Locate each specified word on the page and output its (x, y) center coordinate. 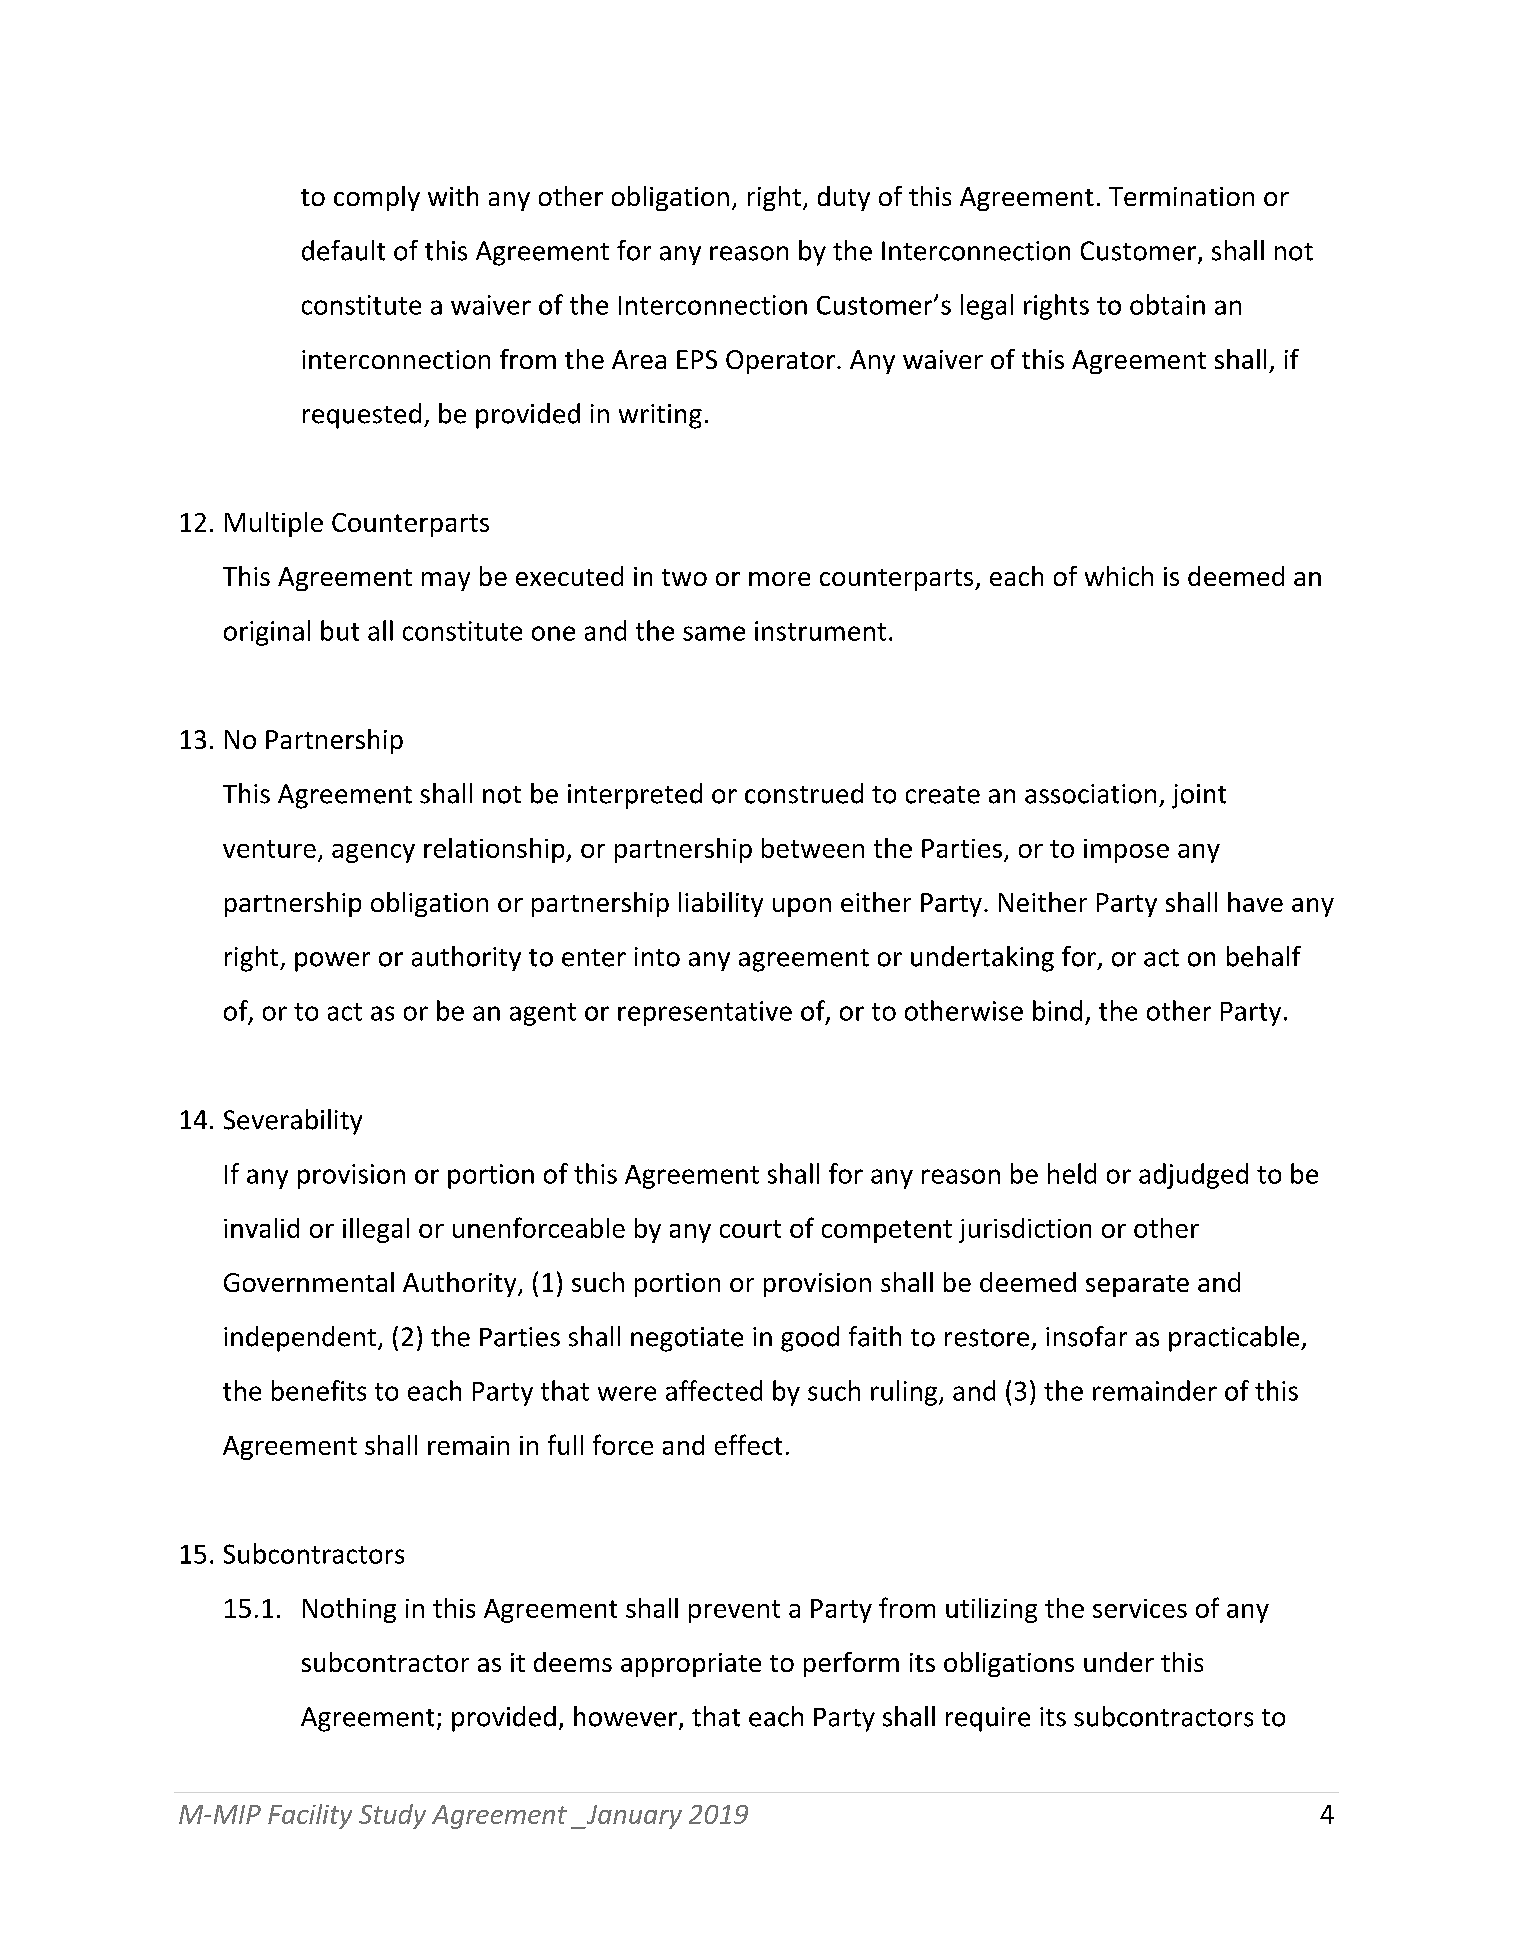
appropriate (691, 1665)
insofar (1086, 1336)
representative (705, 1013)
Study (392, 1816)
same (714, 633)
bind (1057, 1010)
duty (844, 198)
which (1119, 576)
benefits (319, 1390)
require (988, 1719)
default (343, 250)
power (332, 962)
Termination (1181, 196)
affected (714, 1390)
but (340, 630)
